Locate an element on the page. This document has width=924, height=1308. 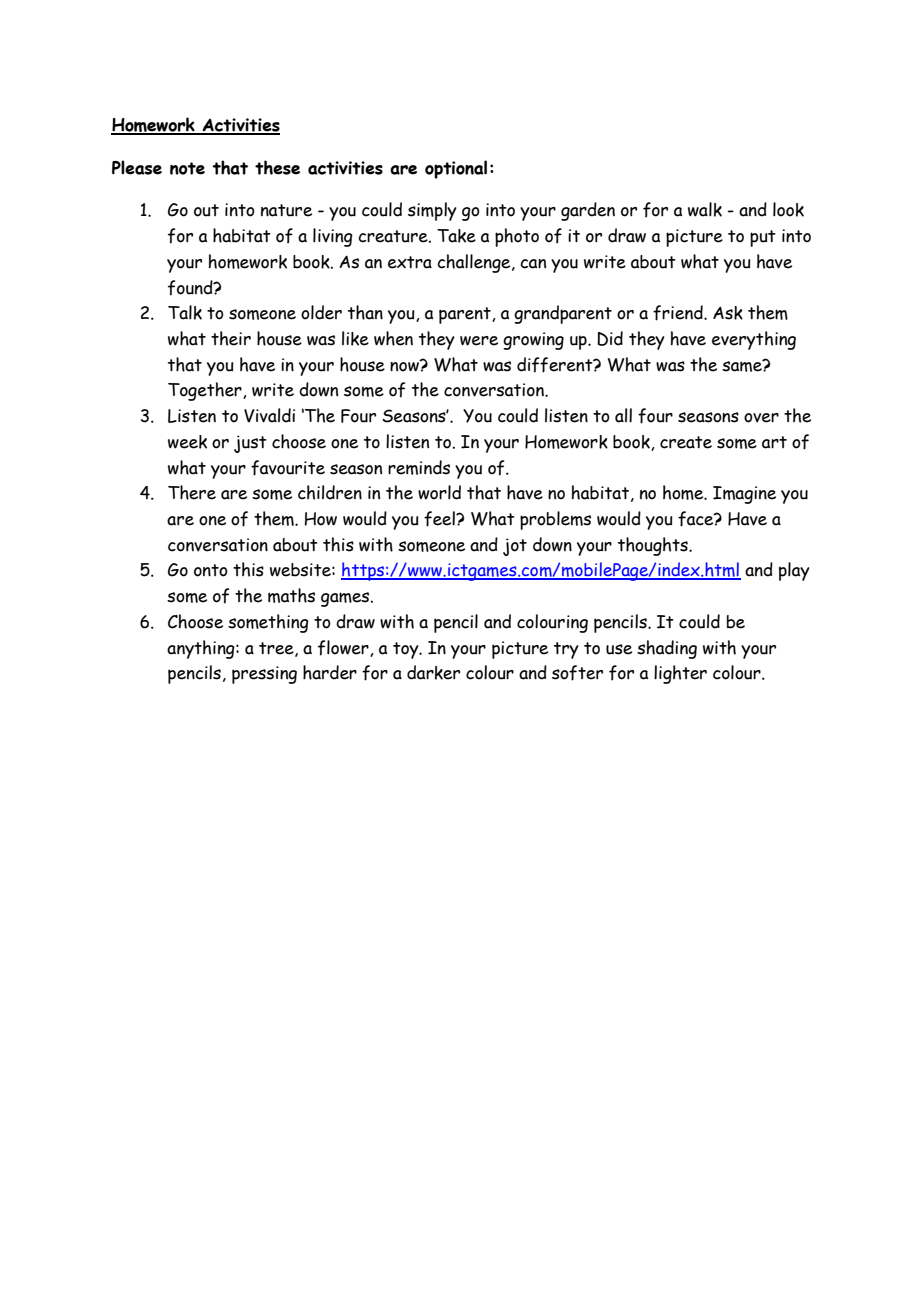
walk is located at coordinates (705, 209).
